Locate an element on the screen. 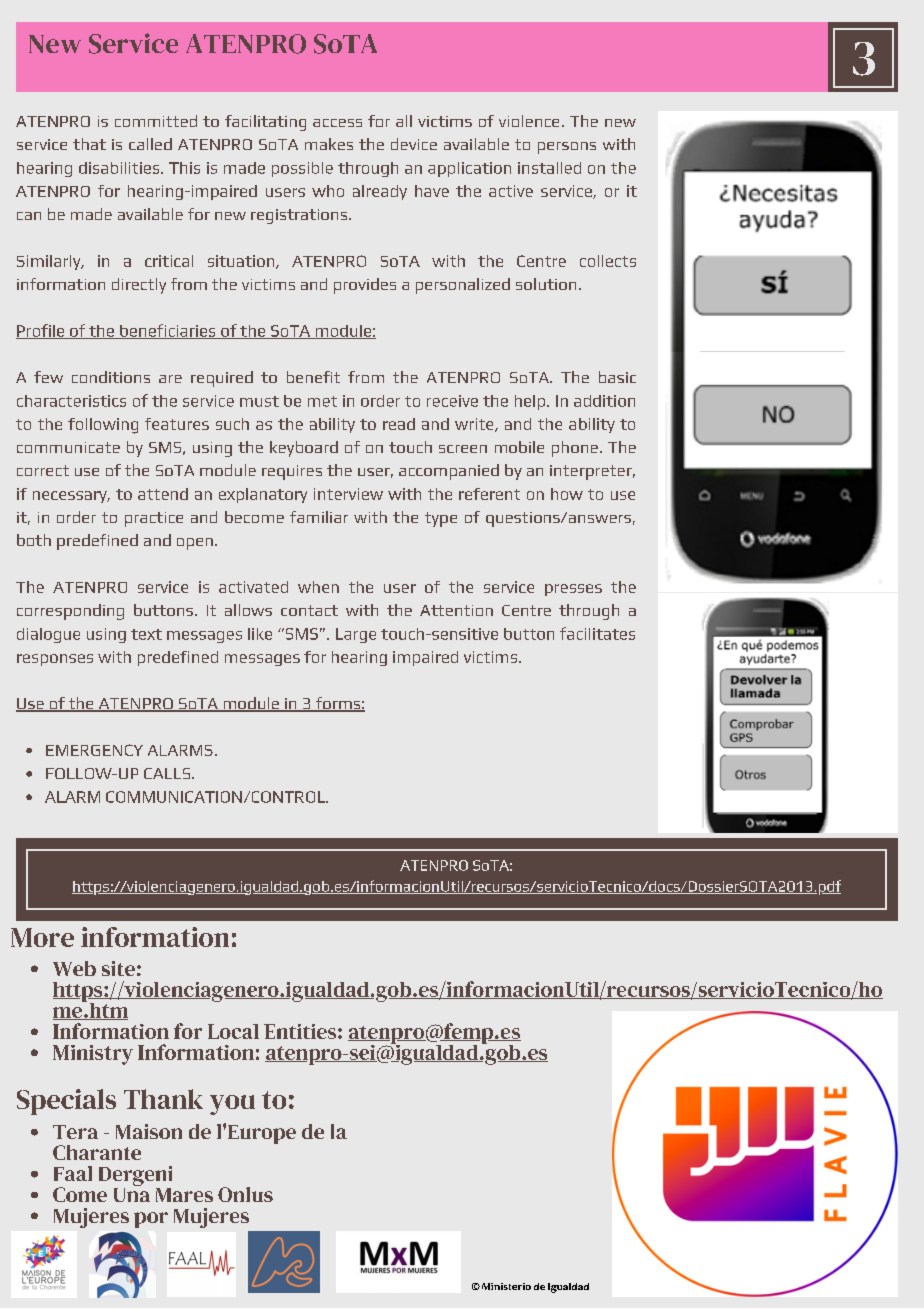 The width and height of the screenshot is (924, 1309). installed is located at coordinates (549, 168).
